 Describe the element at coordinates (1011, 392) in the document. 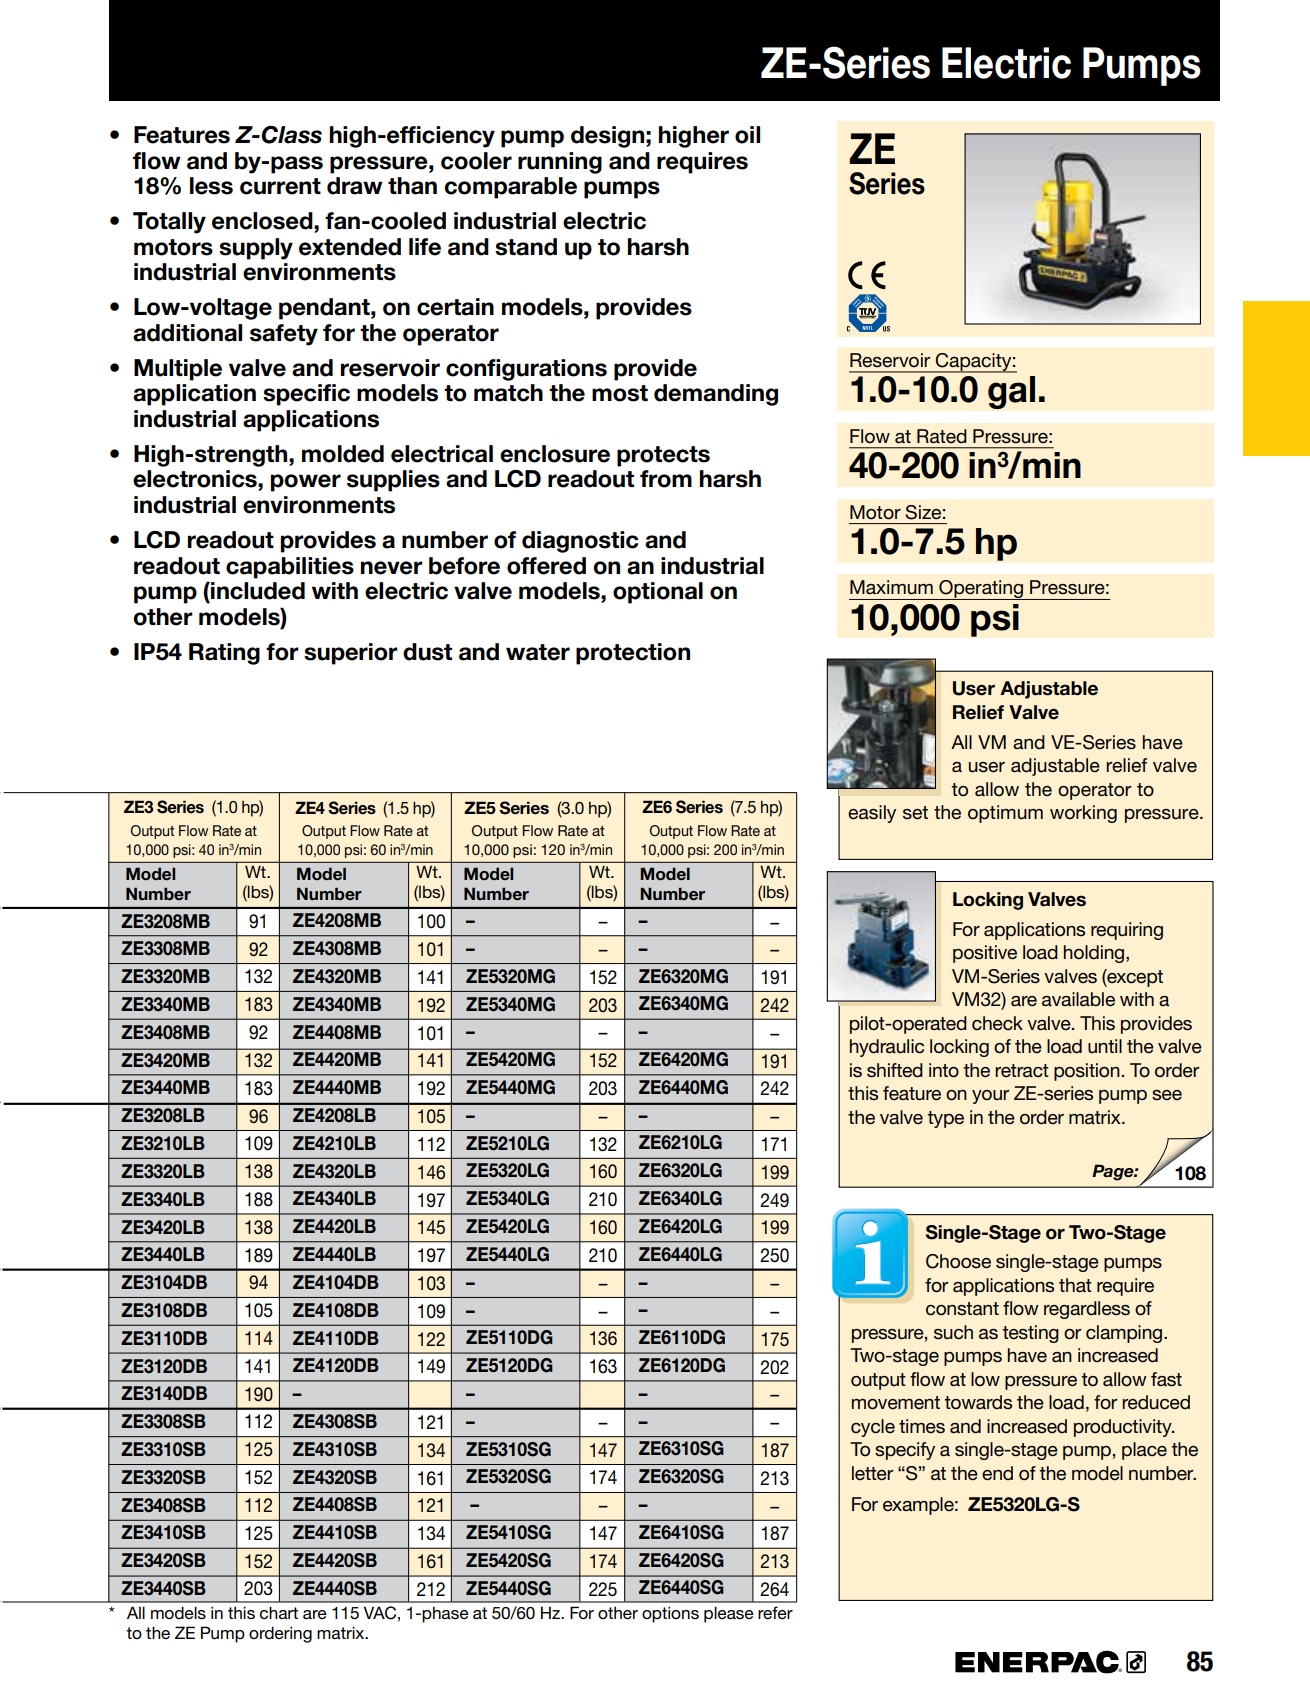

I see `gal` at that location.
